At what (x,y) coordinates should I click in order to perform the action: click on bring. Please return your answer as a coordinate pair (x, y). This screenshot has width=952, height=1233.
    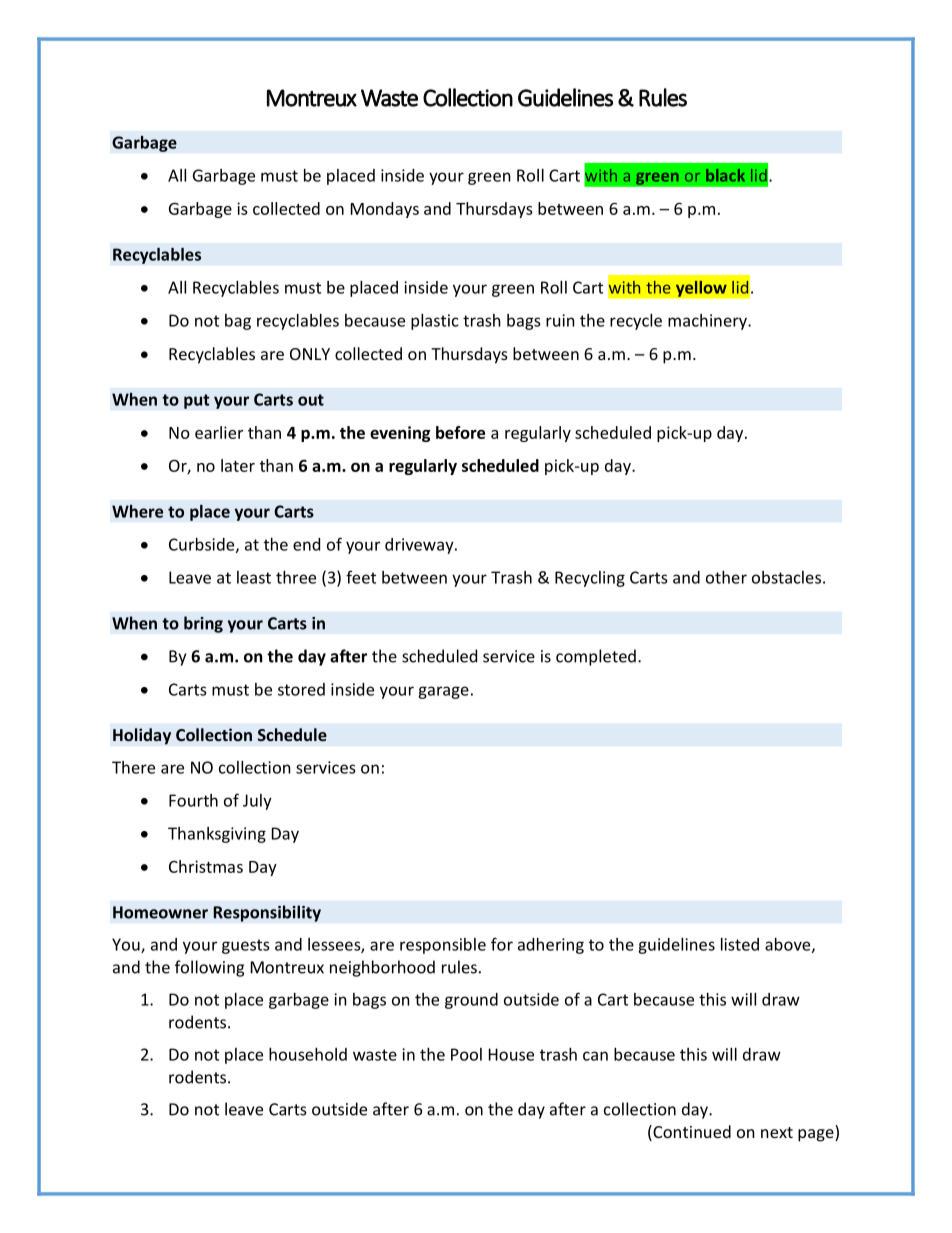
    Looking at the image, I should click on (203, 624).
